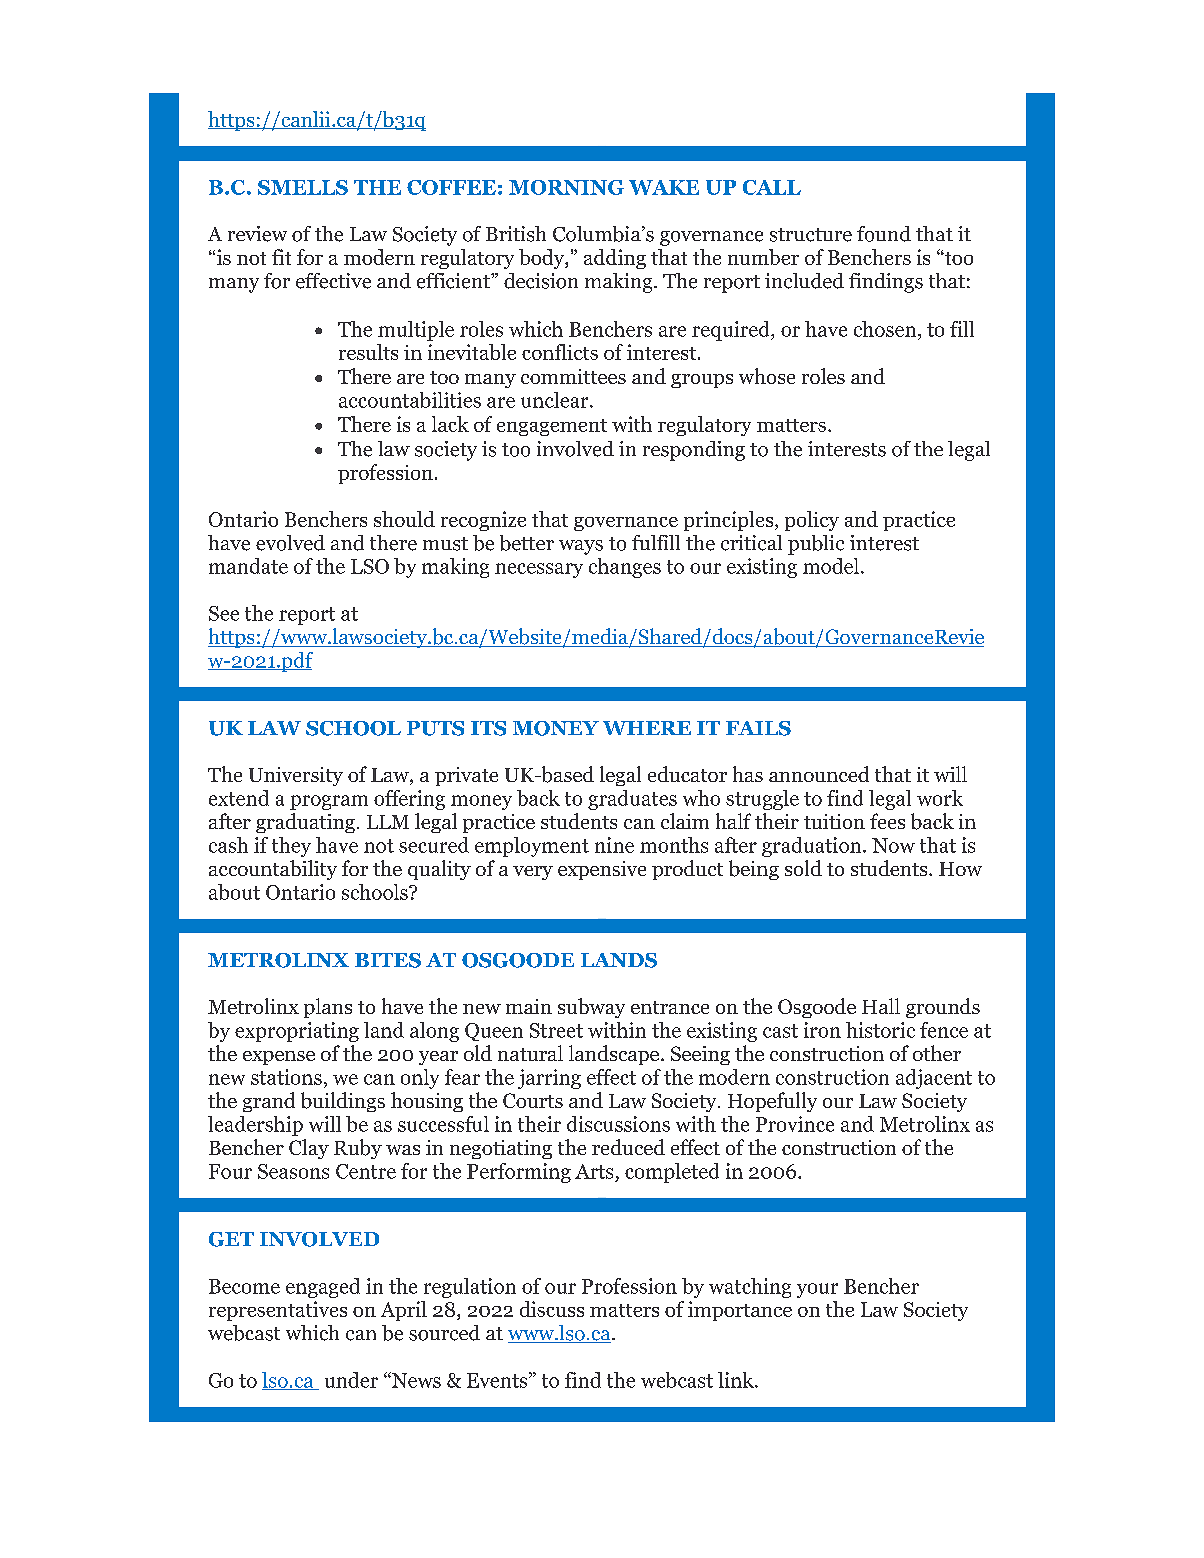 The width and height of the screenshot is (1204, 1558). What do you see at coordinates (615, 259) in the screenshot?
I see `adding` at bounding box center [615, 259].
